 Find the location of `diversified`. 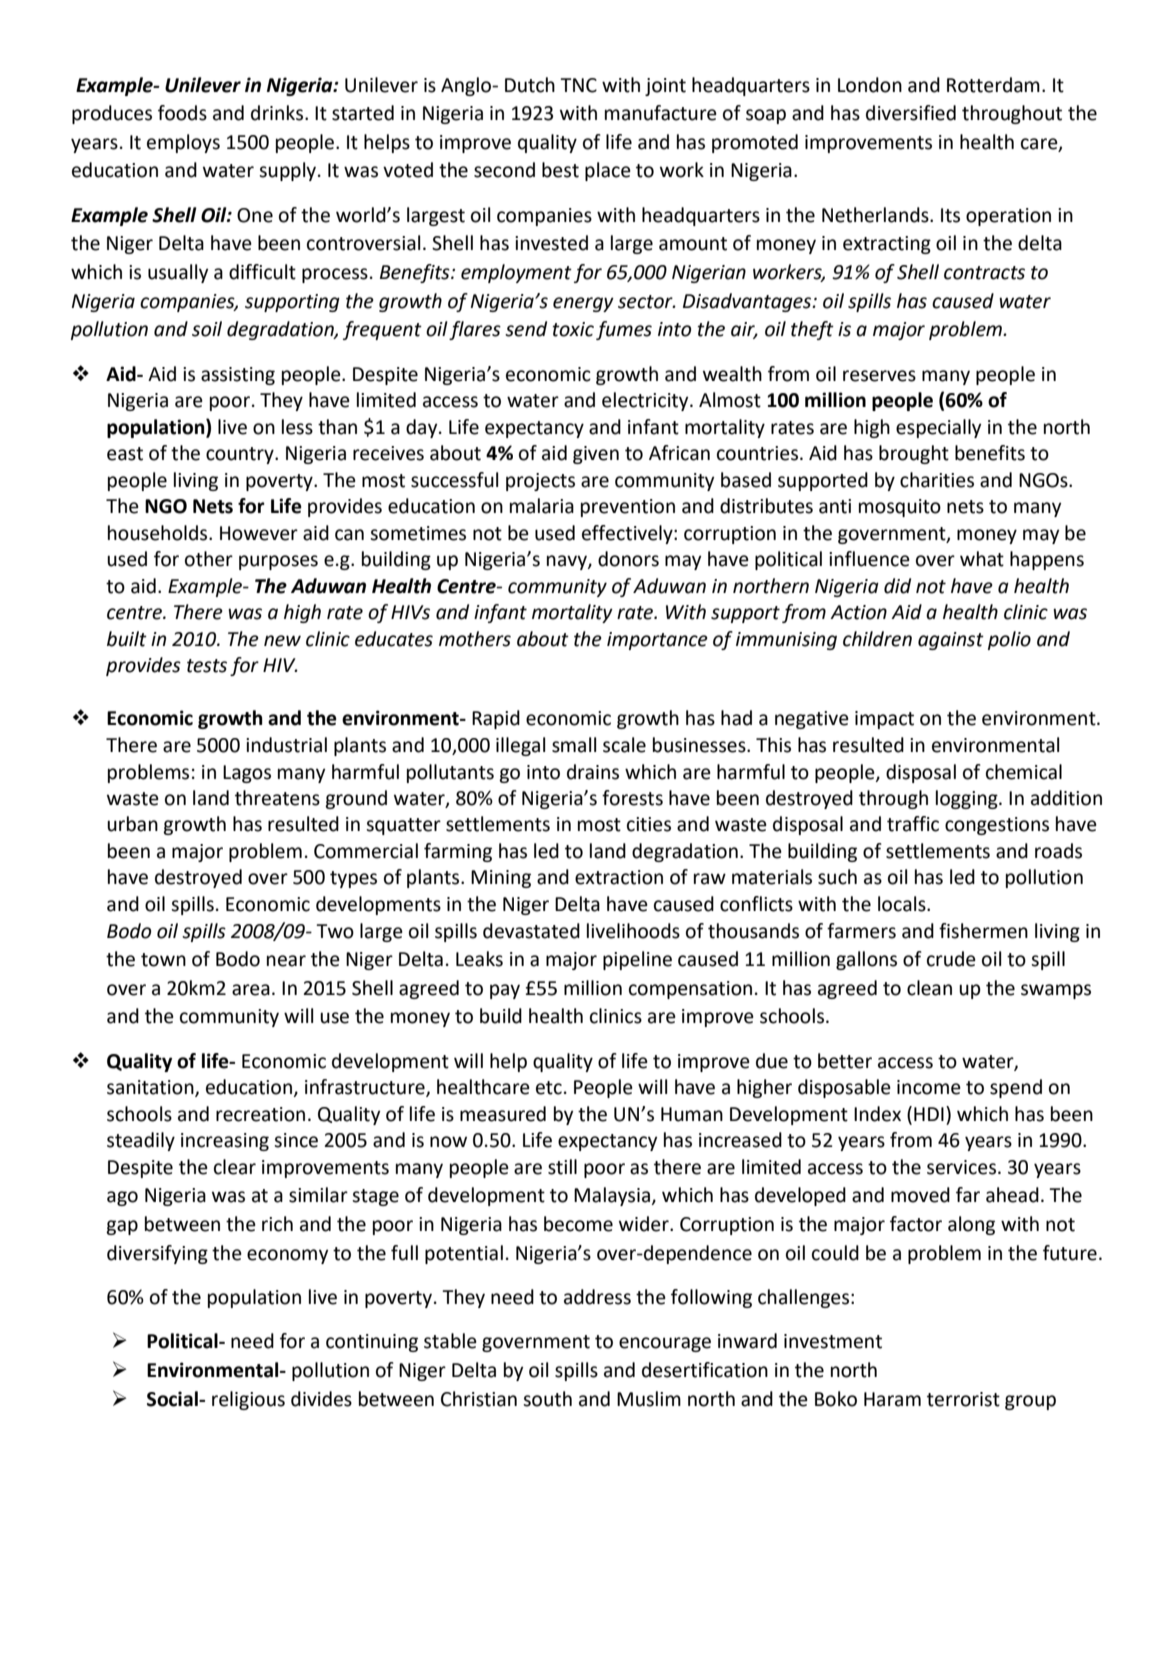

diversified is located at coordinates (911, 113).
